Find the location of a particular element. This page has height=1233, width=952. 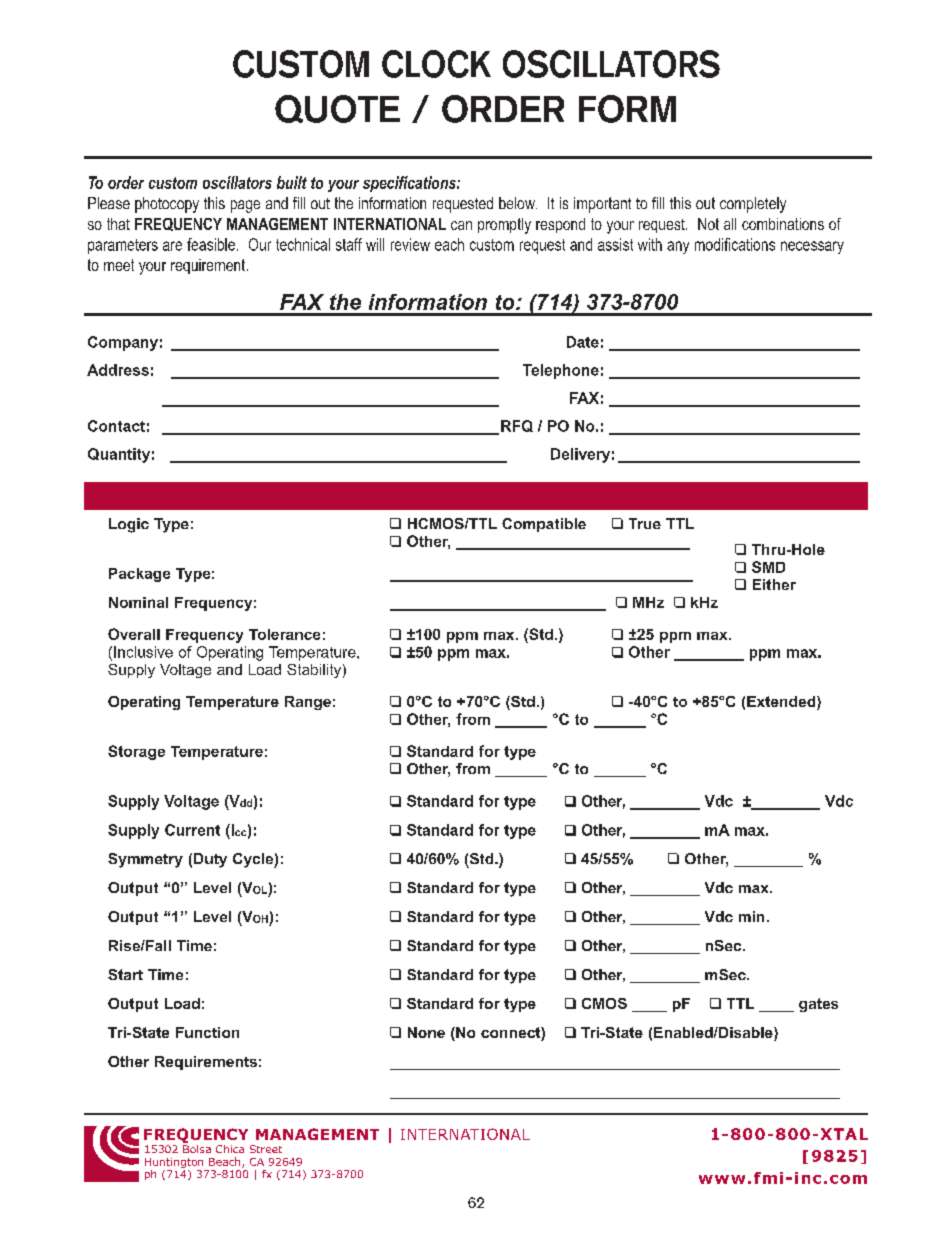

CLOCK is located at coordinates (436, 64).
